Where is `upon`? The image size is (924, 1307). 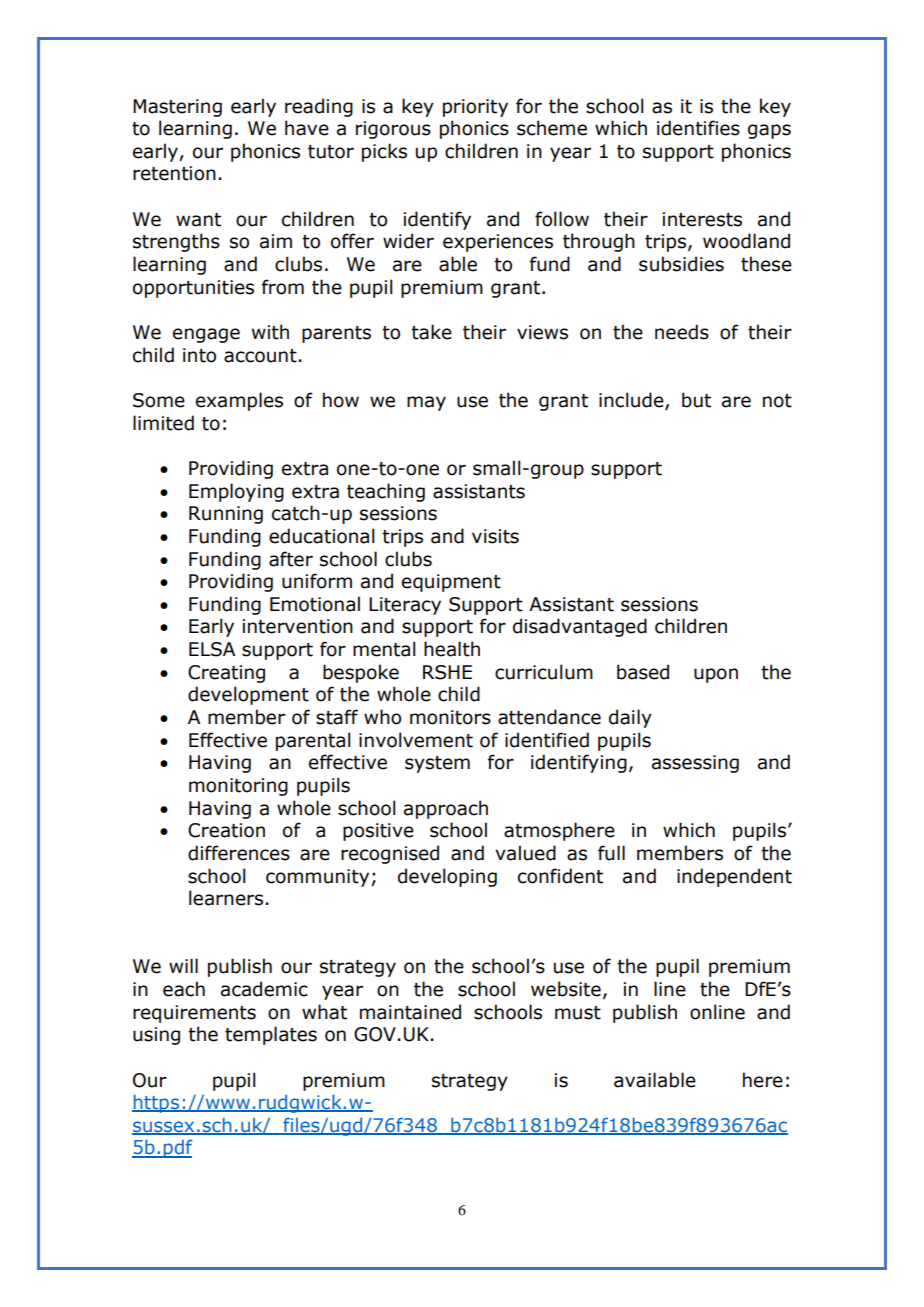
upon is located at coordinates (716, 675).
